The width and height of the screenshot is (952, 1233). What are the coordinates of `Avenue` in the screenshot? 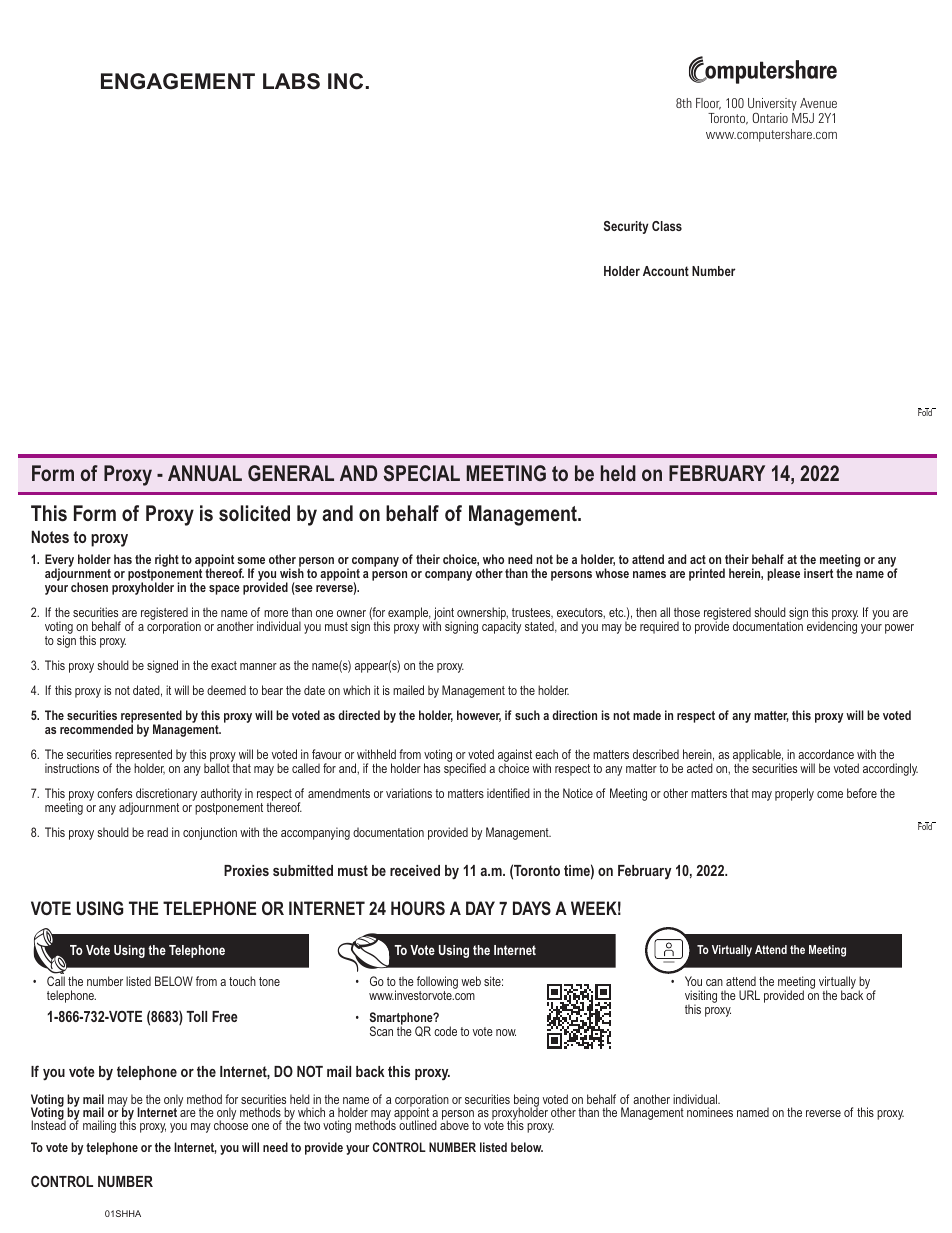 It's located at (818, 103).
